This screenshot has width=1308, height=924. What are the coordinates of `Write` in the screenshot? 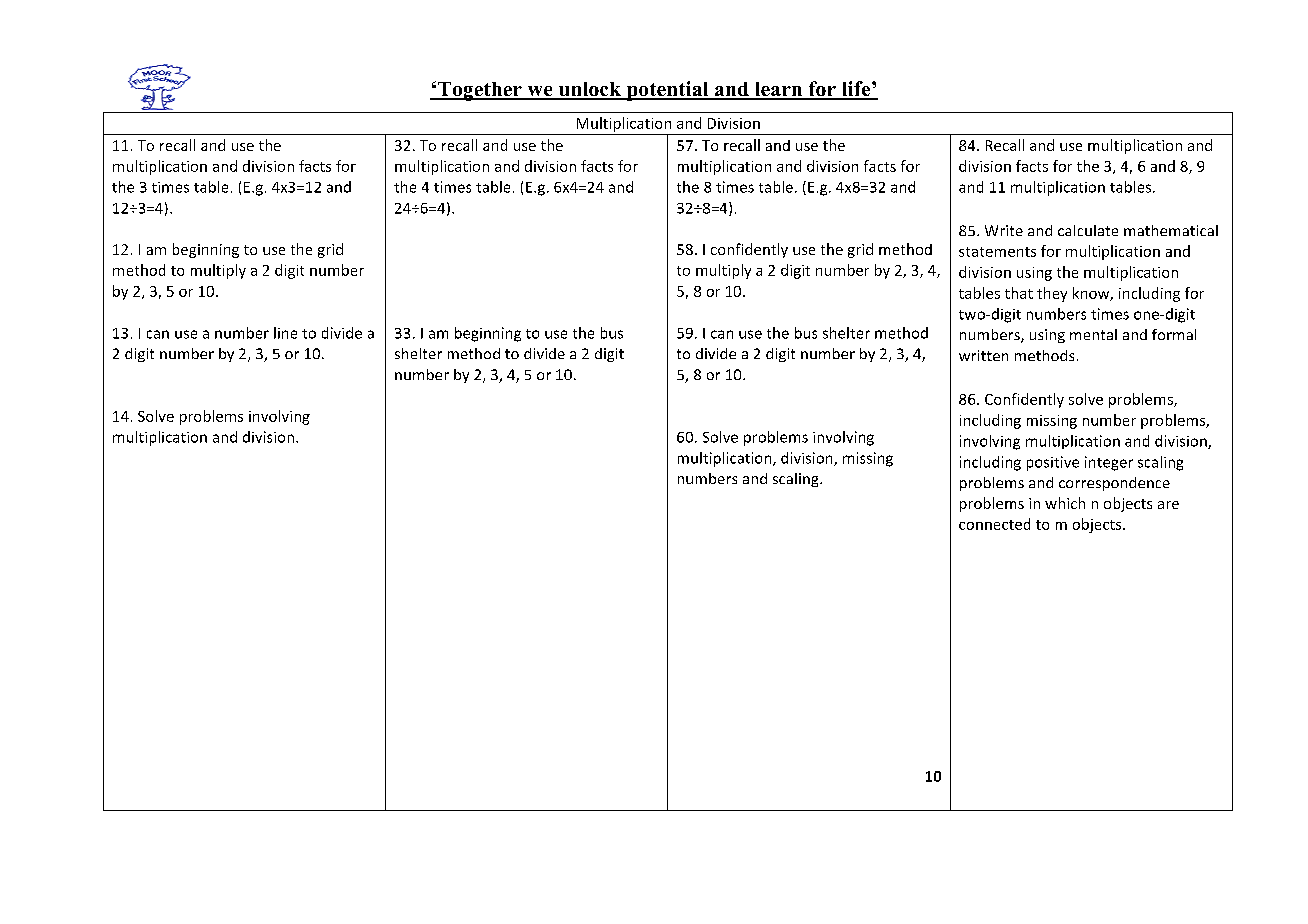 It's located at (1004, 230).
